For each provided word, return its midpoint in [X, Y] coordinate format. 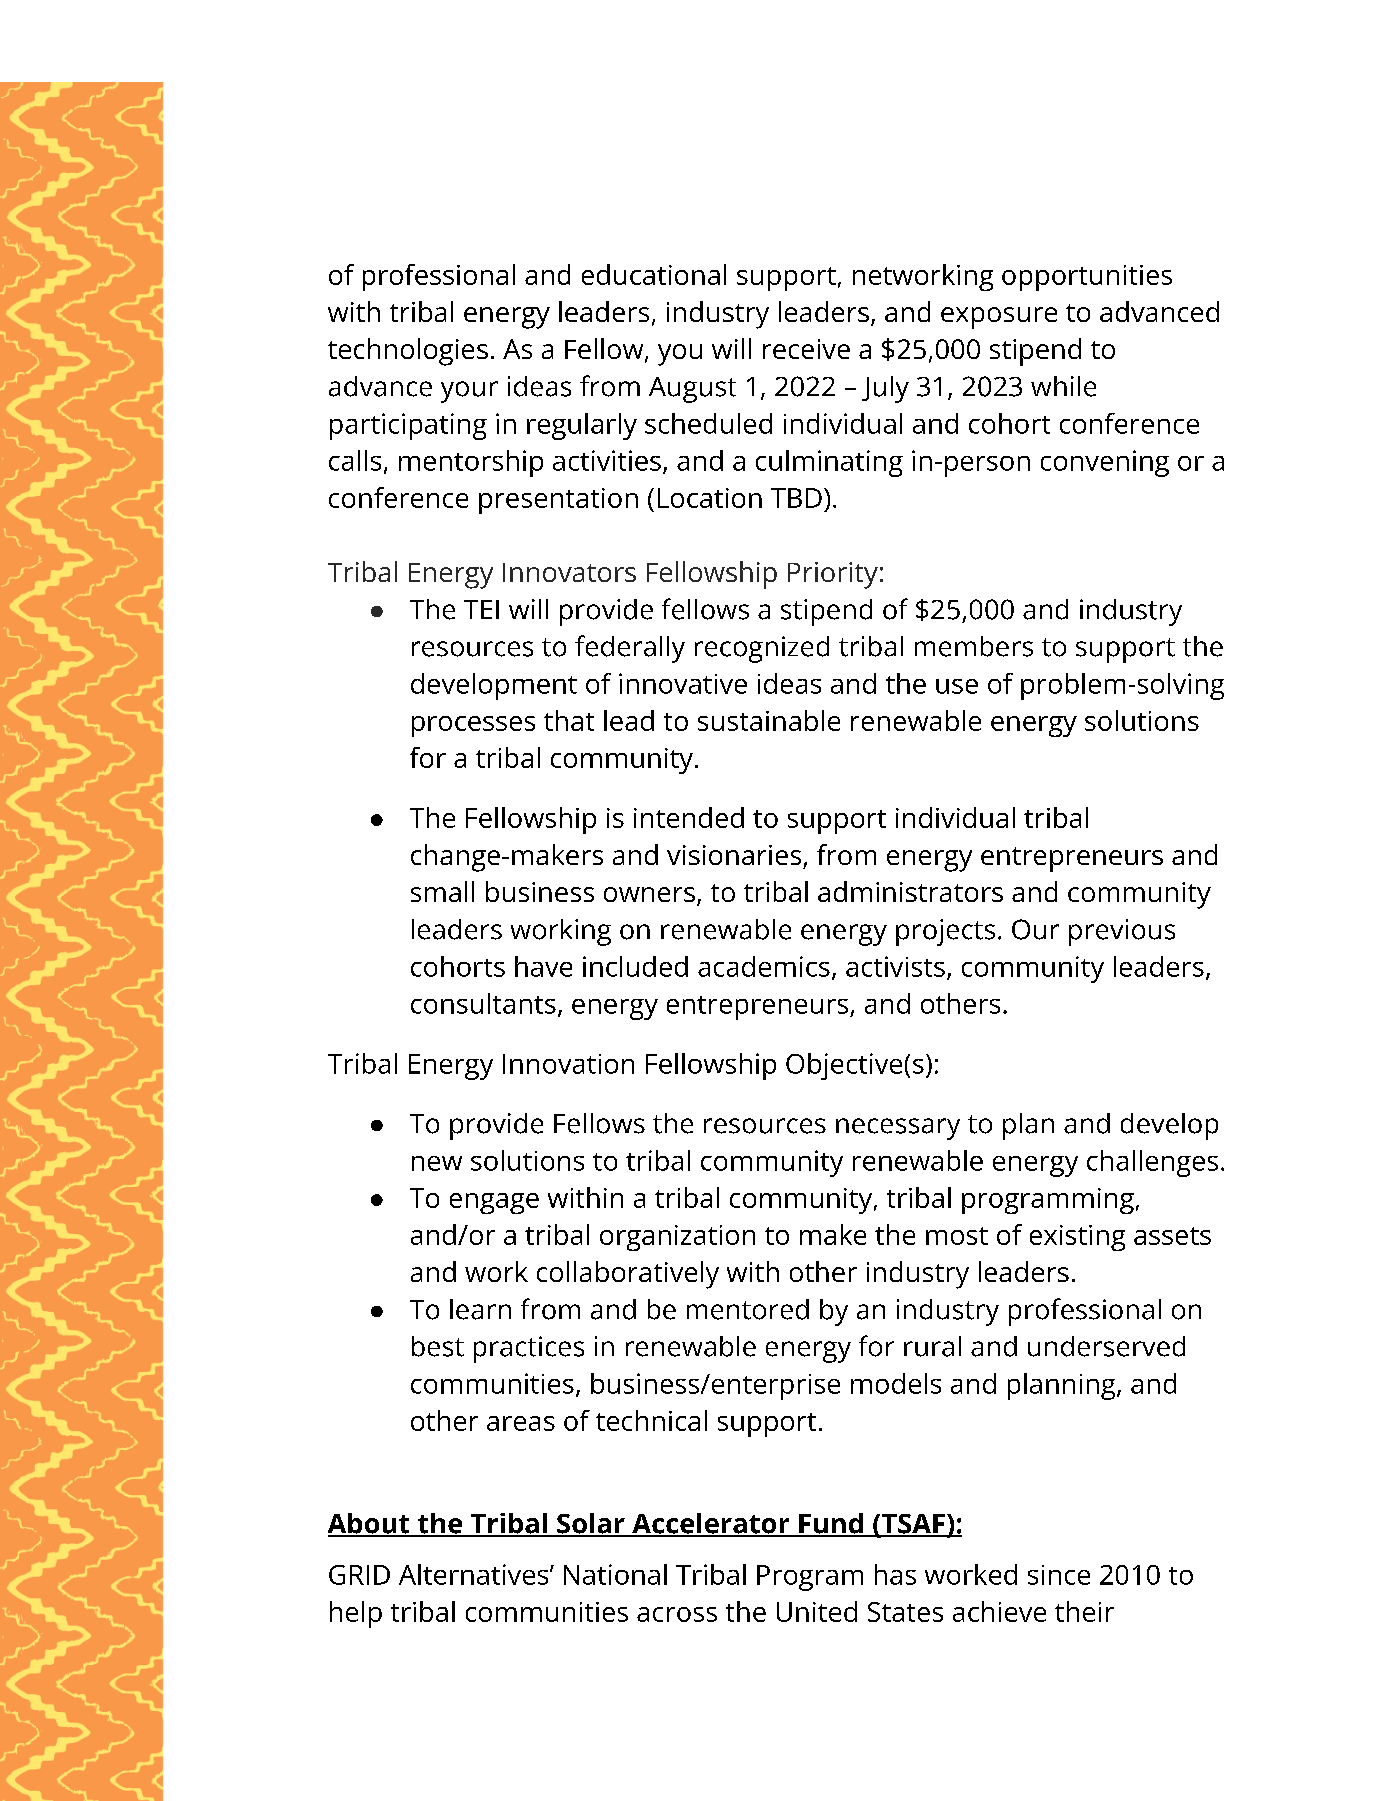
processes [473, 726]
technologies [408, 352]
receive [806, 349]
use [957, 686]
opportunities [1087, 278]
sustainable [769, 720]
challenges [1152, 1163]
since [1059, 1575]
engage [494, 1203]
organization [677, 1238]
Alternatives [475, 1574]
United [817, 1611]
